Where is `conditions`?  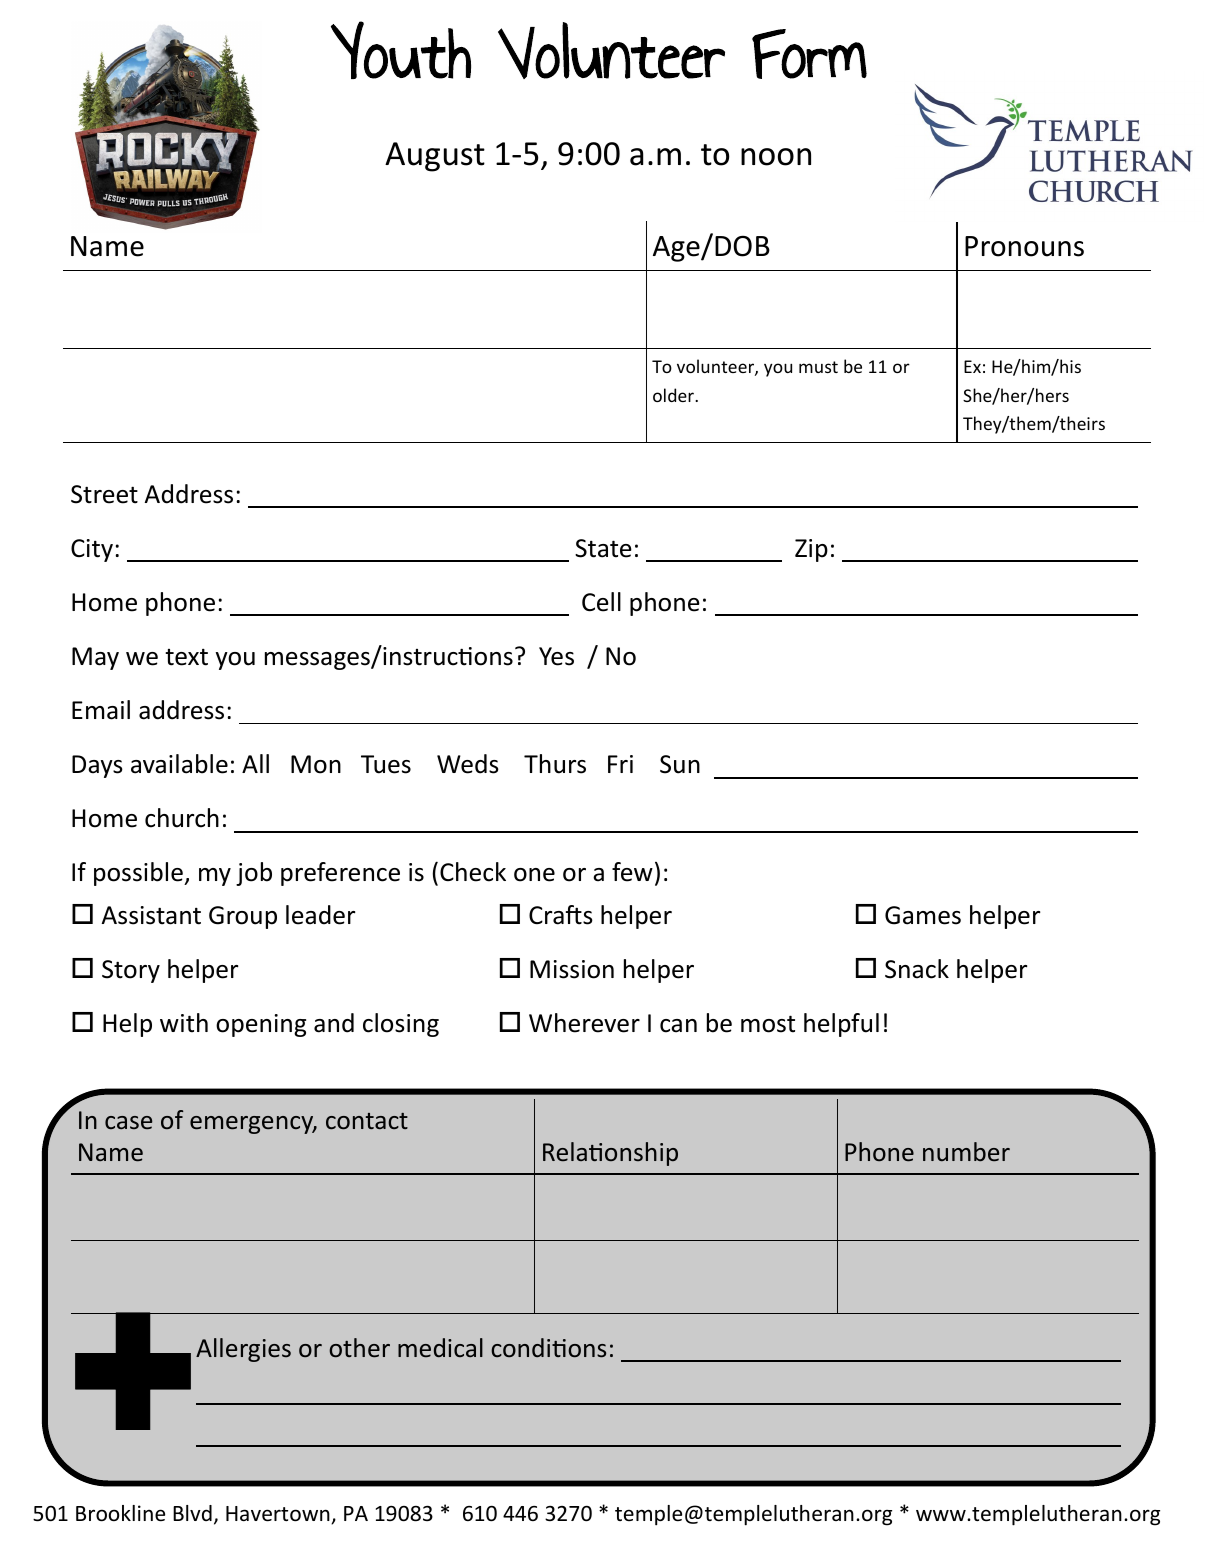 conditions is located at coordinates (548, 1348).
